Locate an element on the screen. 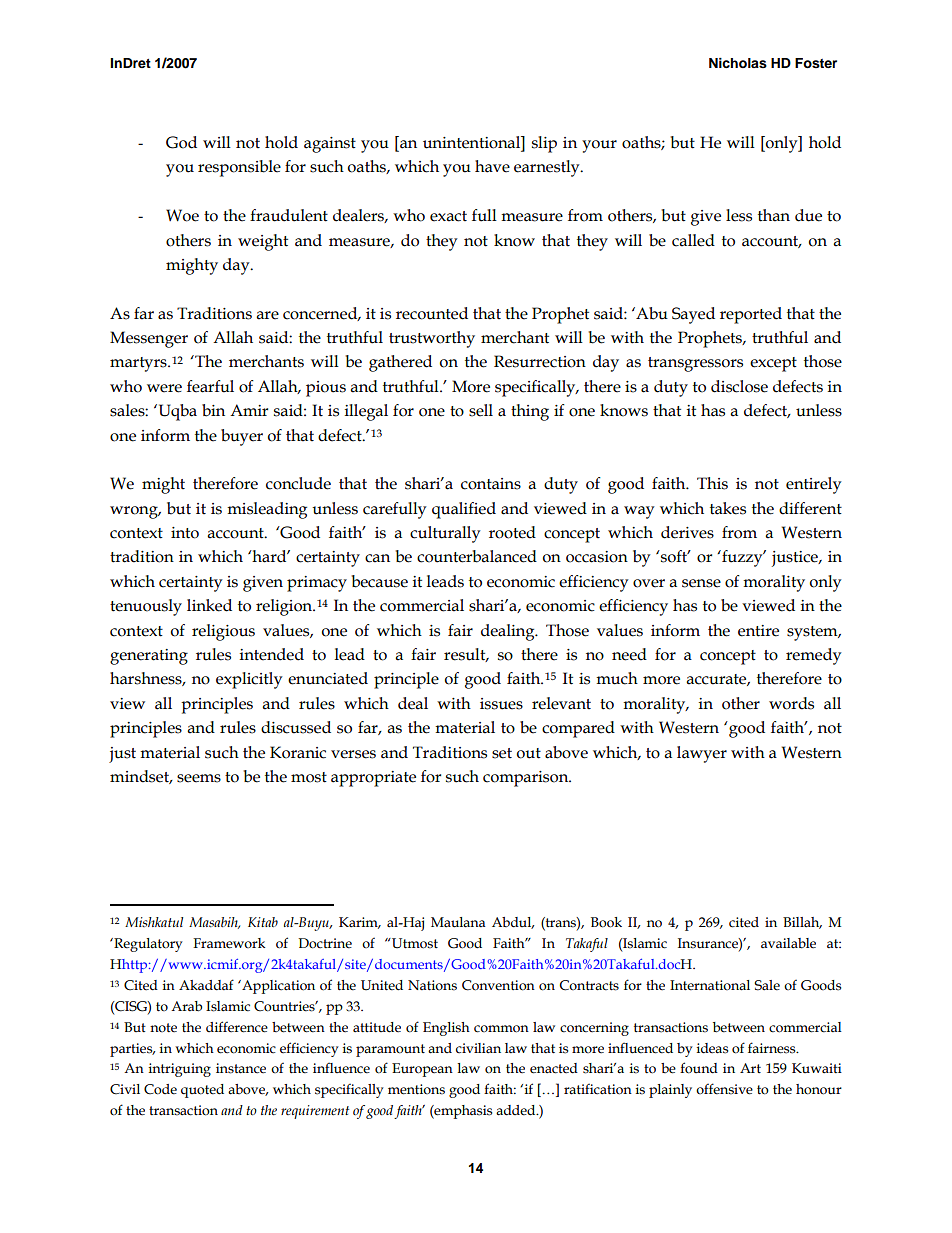 The height and width of the screenshot is (1233, 952). comparison is located at coordinates (527, 779).
